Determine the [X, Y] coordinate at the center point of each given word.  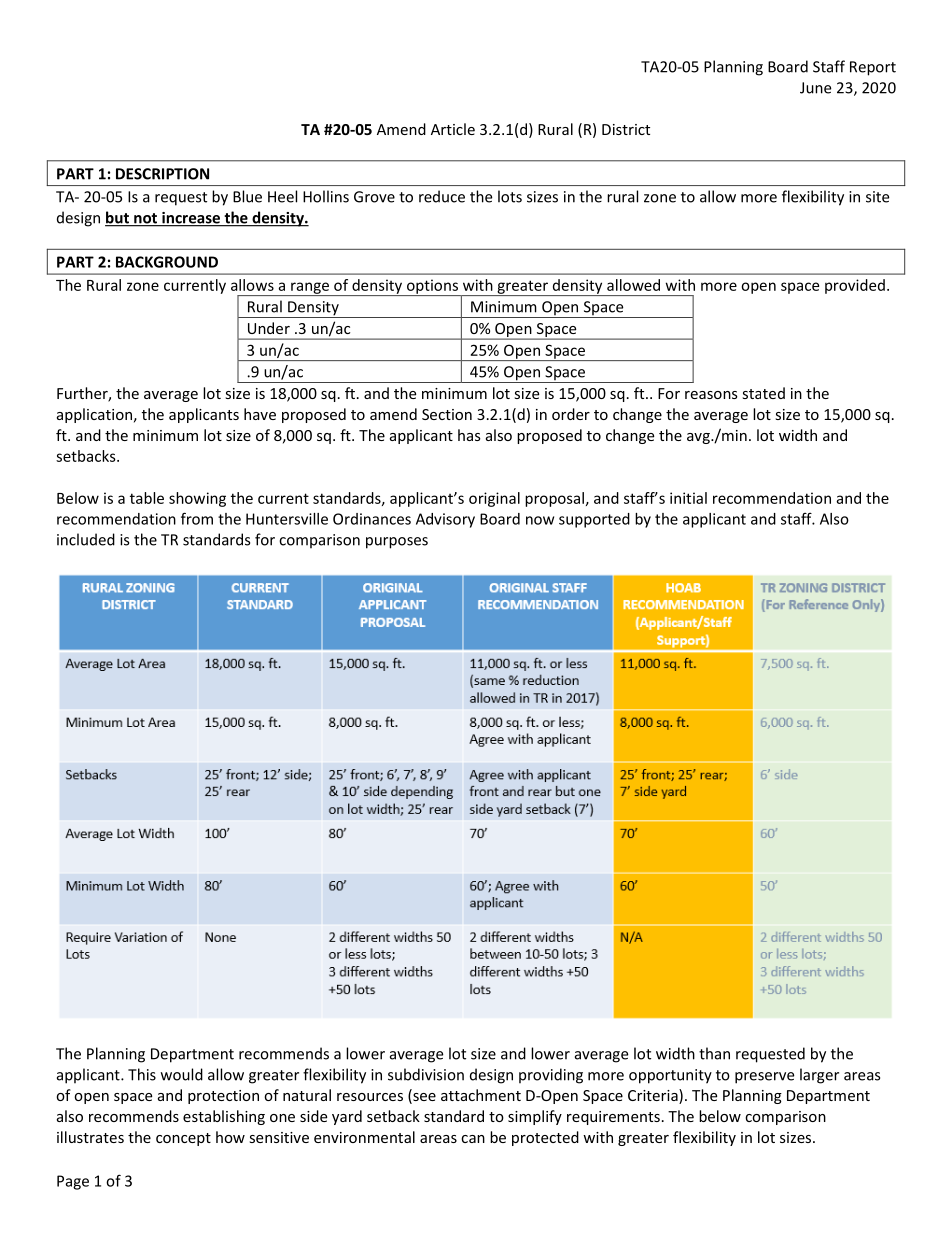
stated [763, 393]
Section [447, 414]
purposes [397, 543]
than [714, 1053]
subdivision [426, 1074]
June [815, 88]
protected [545, 1138]
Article [453, 129]
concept [183, 1139]
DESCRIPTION [162, 174]
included [86, 539]
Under [269, 328]
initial [688, 498]
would [182, 1074]
